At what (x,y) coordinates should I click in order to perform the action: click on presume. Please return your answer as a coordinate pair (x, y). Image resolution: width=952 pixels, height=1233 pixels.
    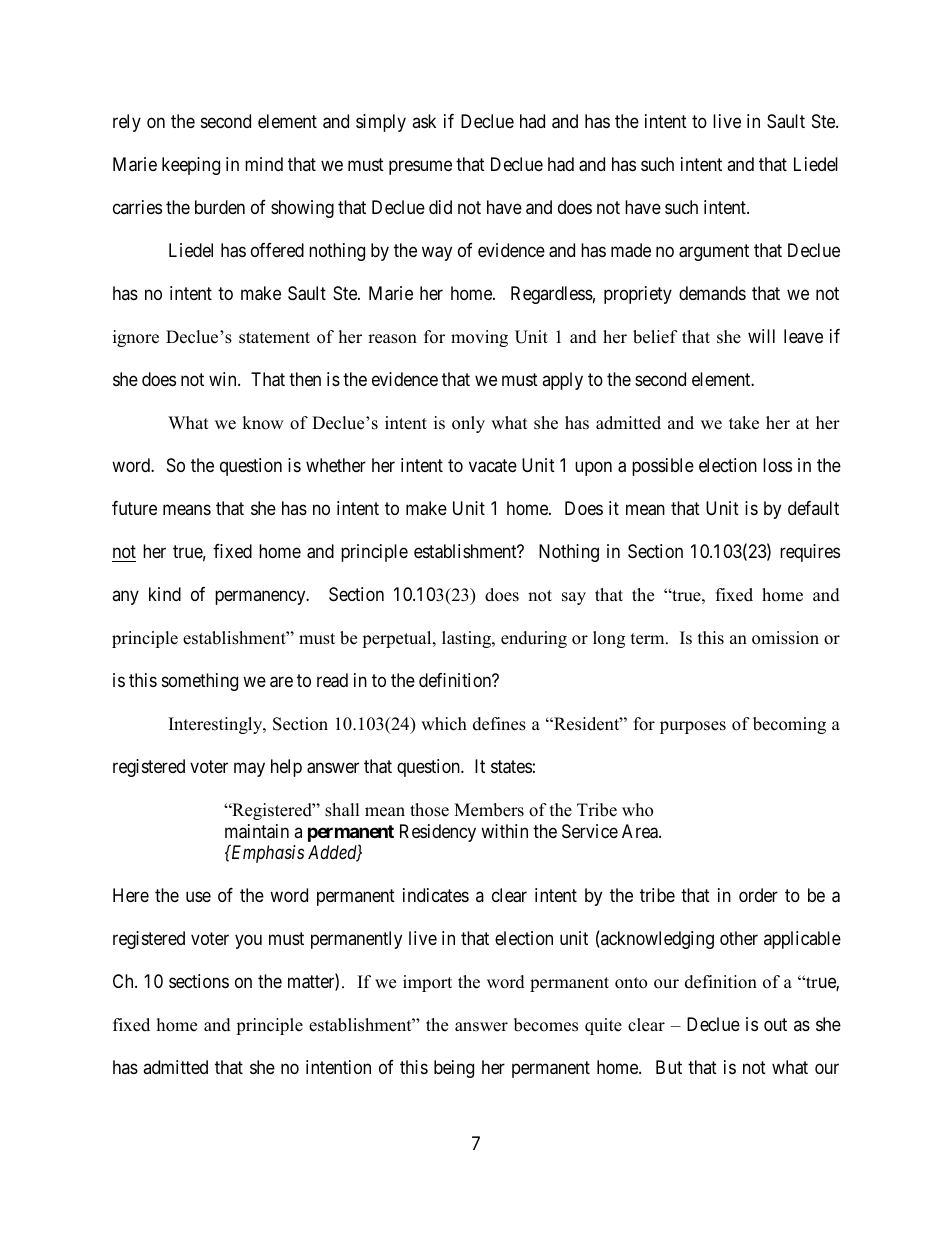
    Looking at the image, I should click on (420, 168).
